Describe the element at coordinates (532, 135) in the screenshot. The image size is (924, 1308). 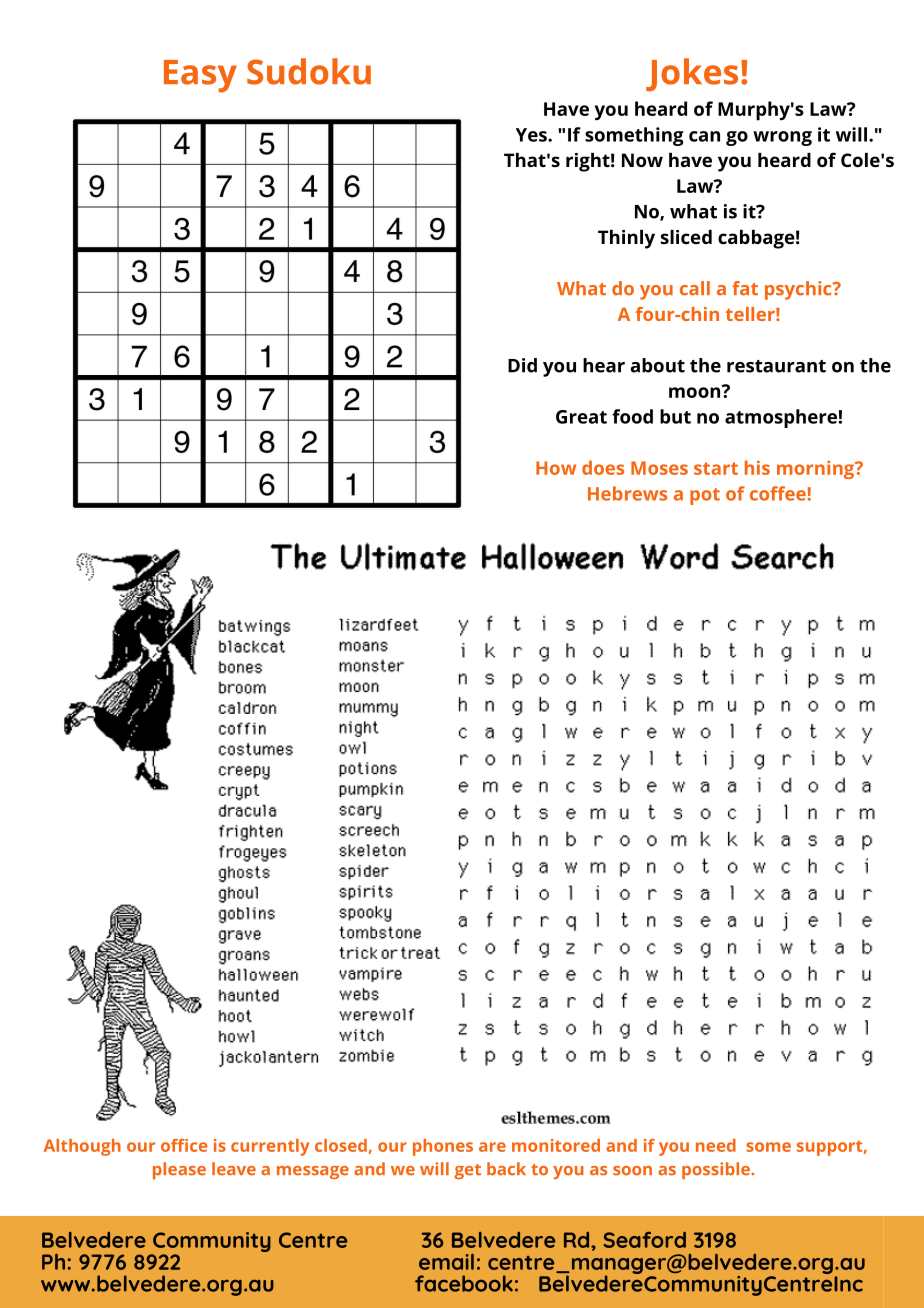
I see `Yes` at that location.
